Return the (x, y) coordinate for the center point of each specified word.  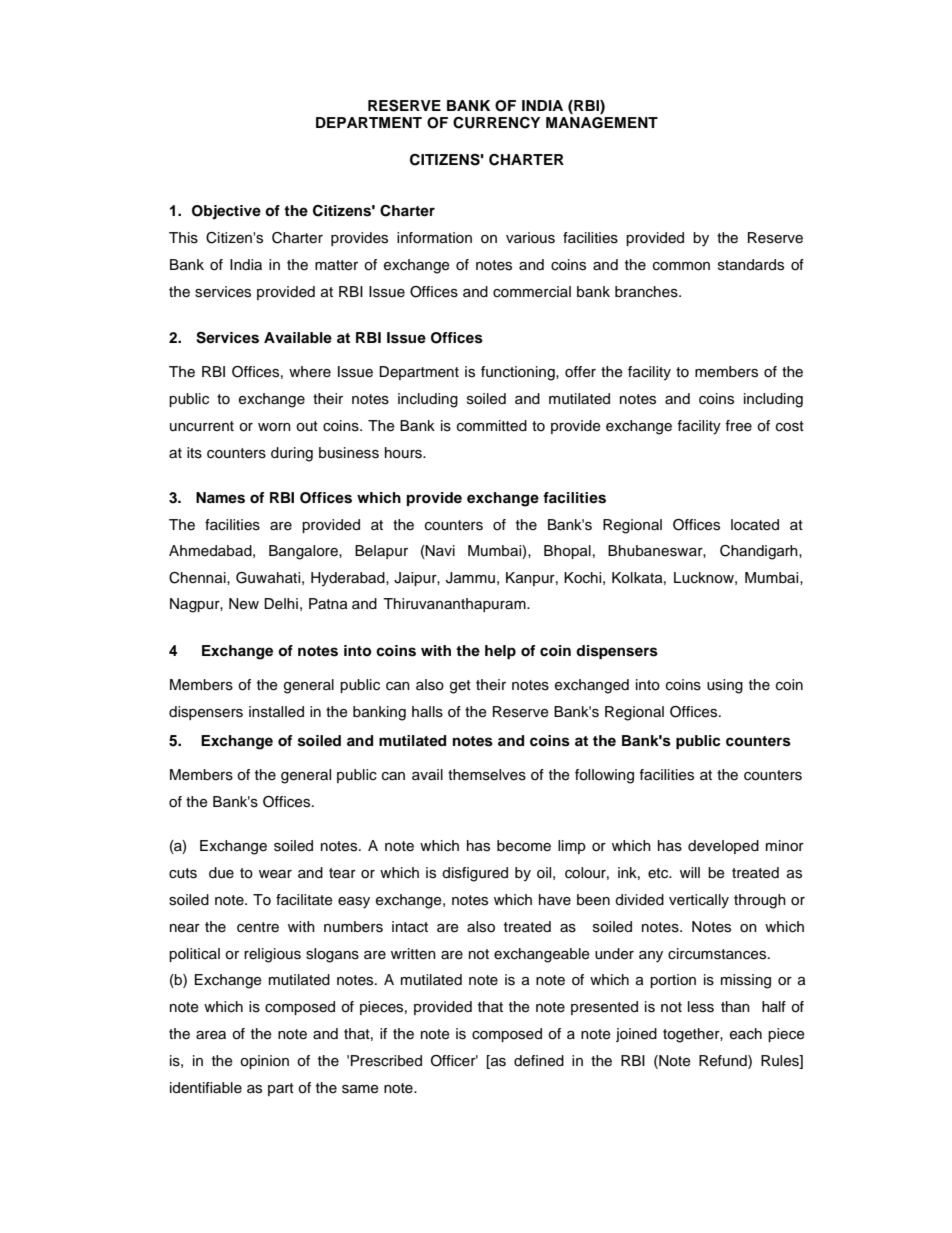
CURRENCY (496, 123)
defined (539, 1061)
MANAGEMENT (602, 123)
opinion (264, 1062)
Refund (724, 1062)
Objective (226, 212)
